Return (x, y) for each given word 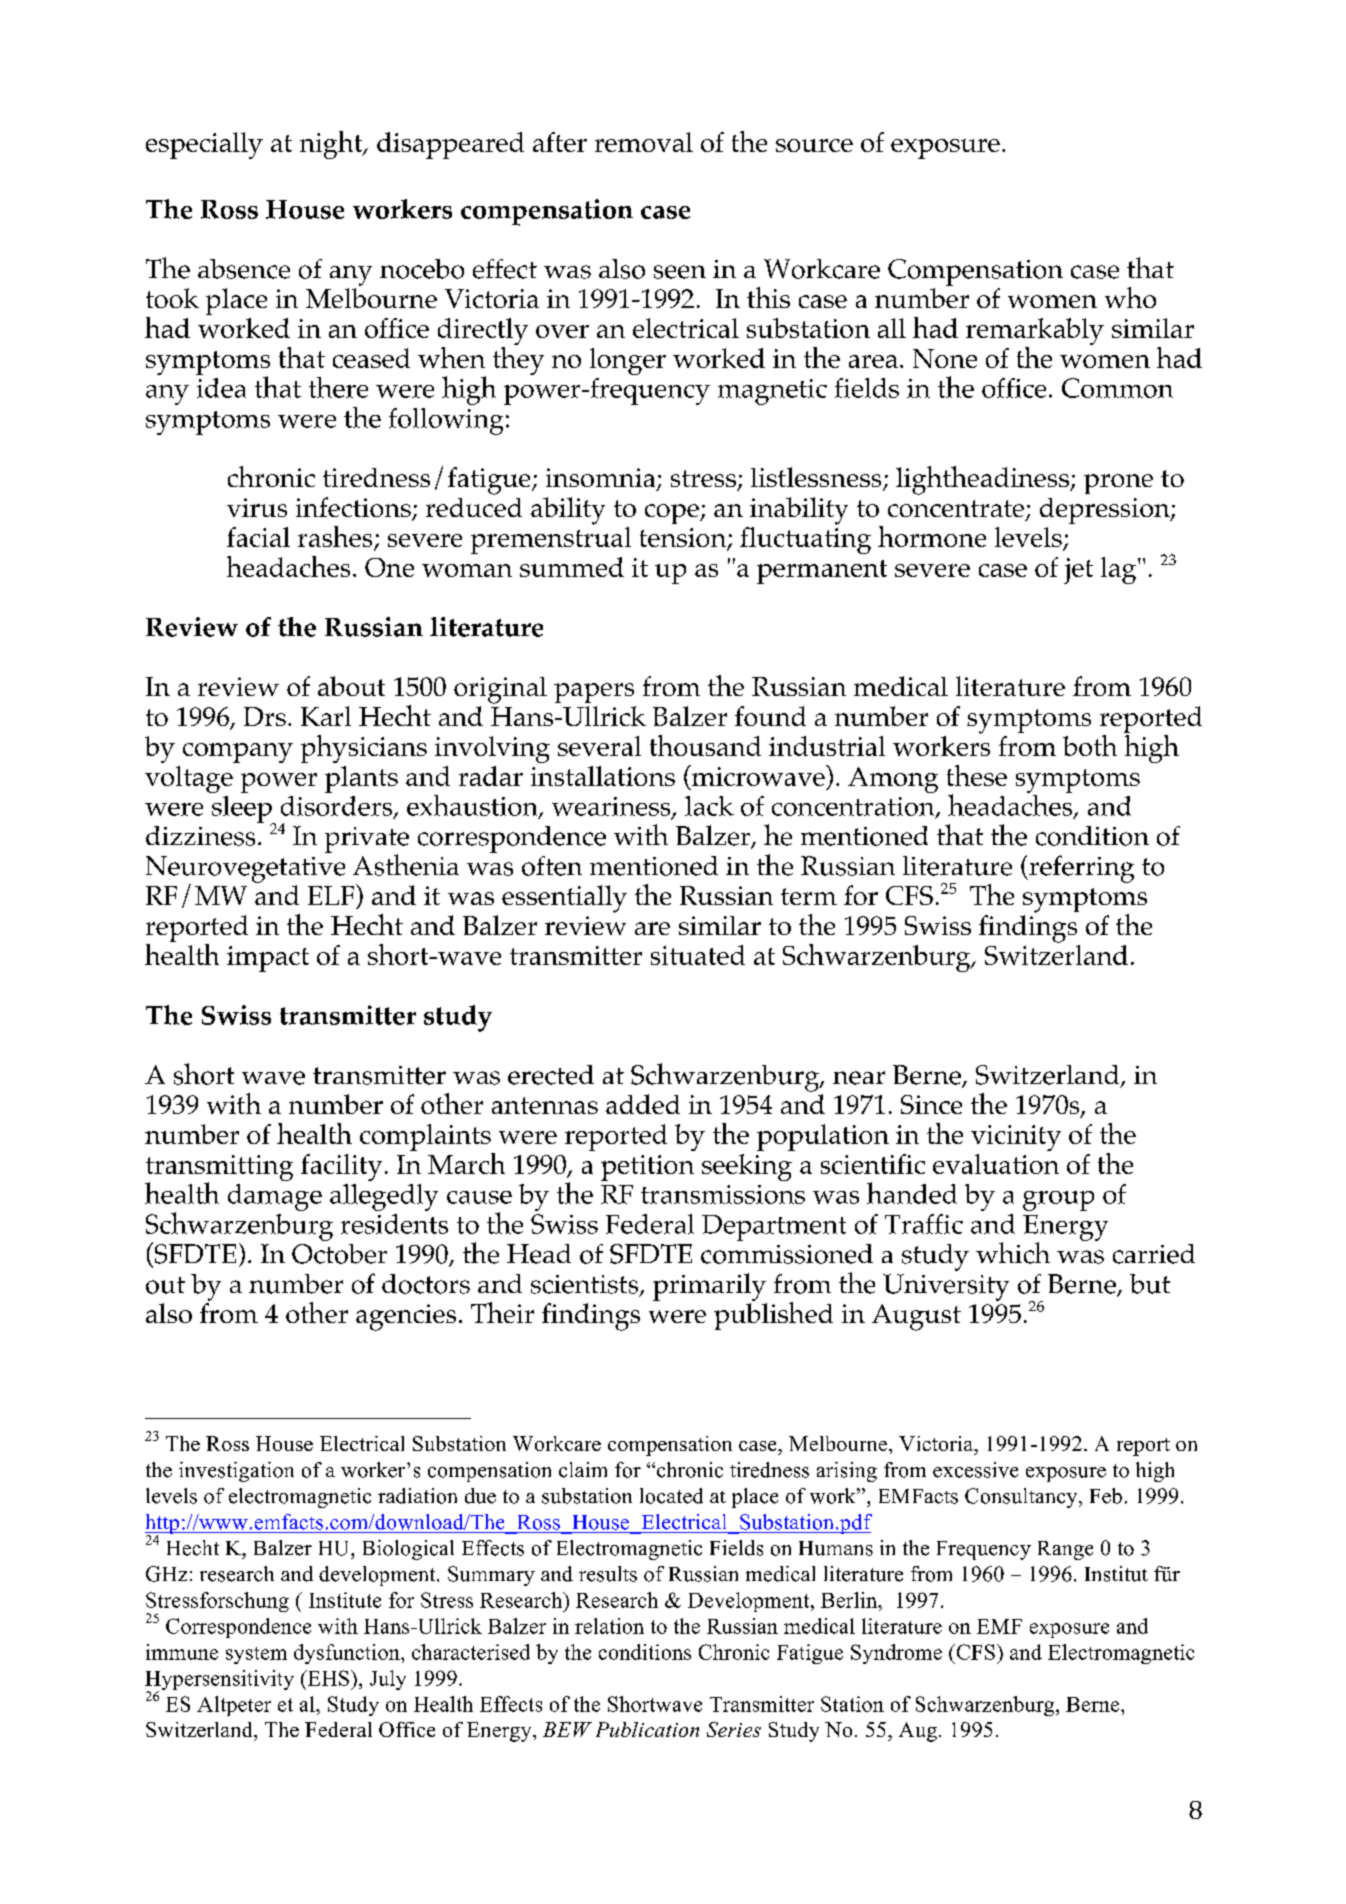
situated (698, 955)
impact (268, 959)
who (1130, 297)
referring (1080, 869)
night (332, 145)
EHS (327, 1678)
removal (644, 142)
